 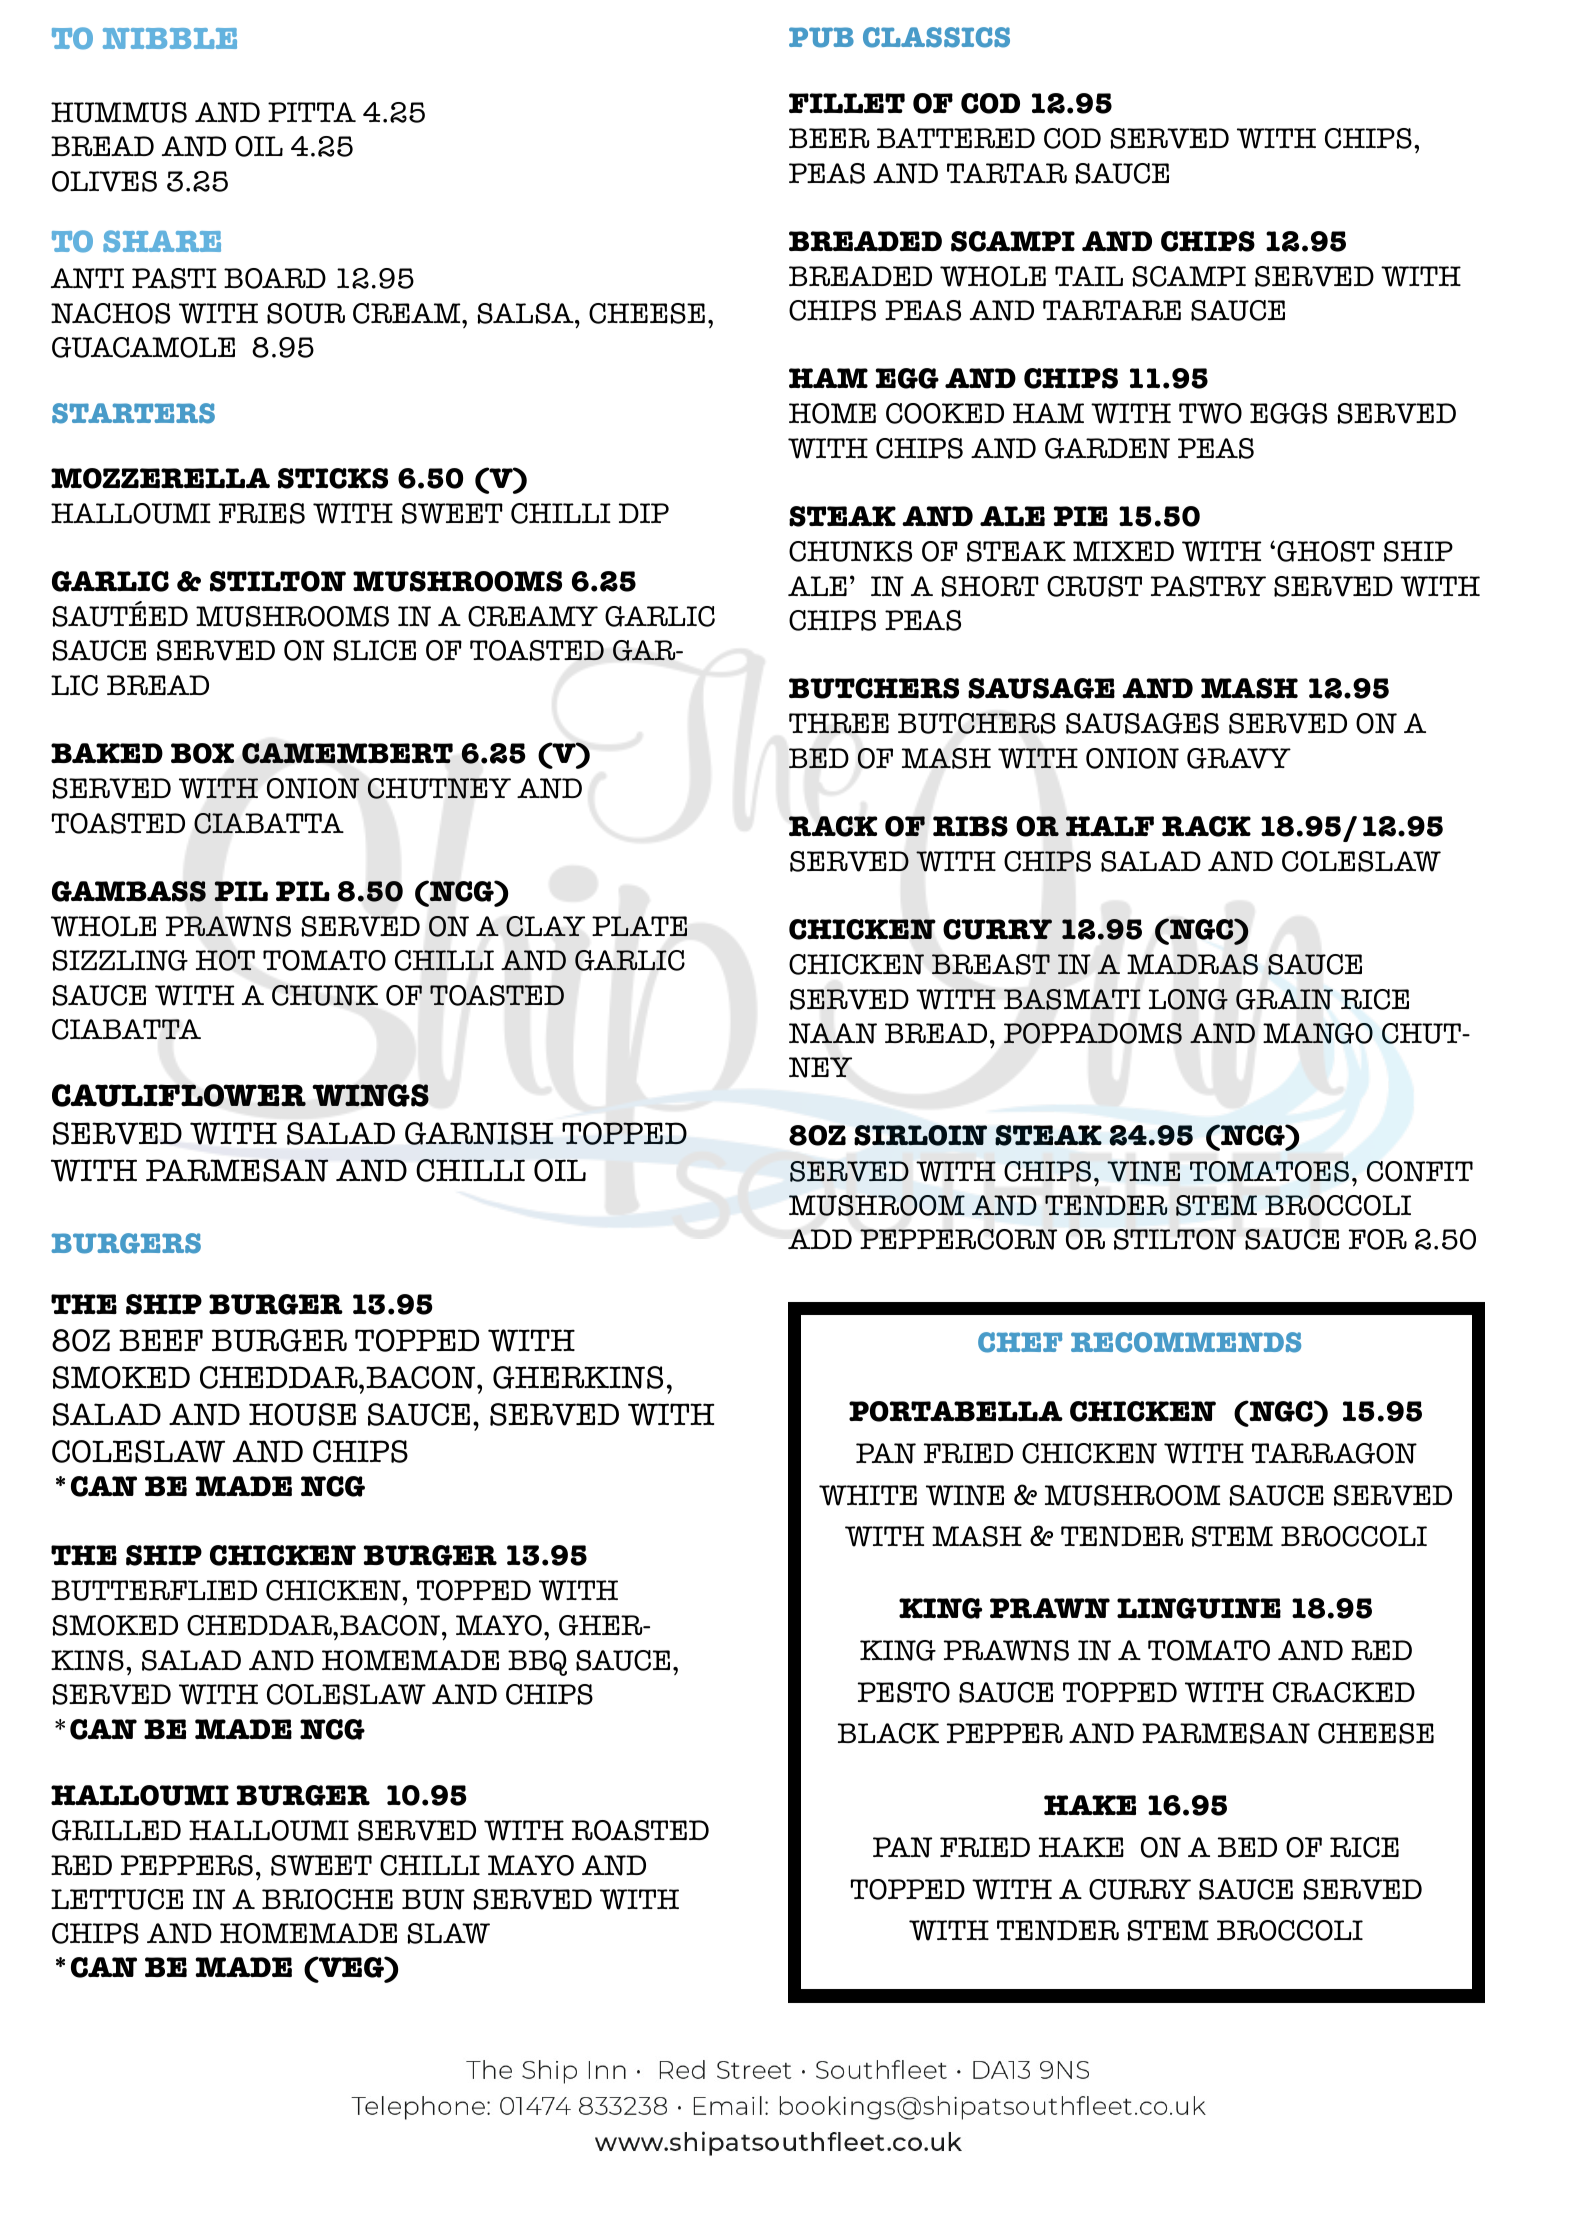 What do you see at coordinates (1284, 999) in the screenshot?
I see `GRAIN` at bounding box center [1284, 999].
